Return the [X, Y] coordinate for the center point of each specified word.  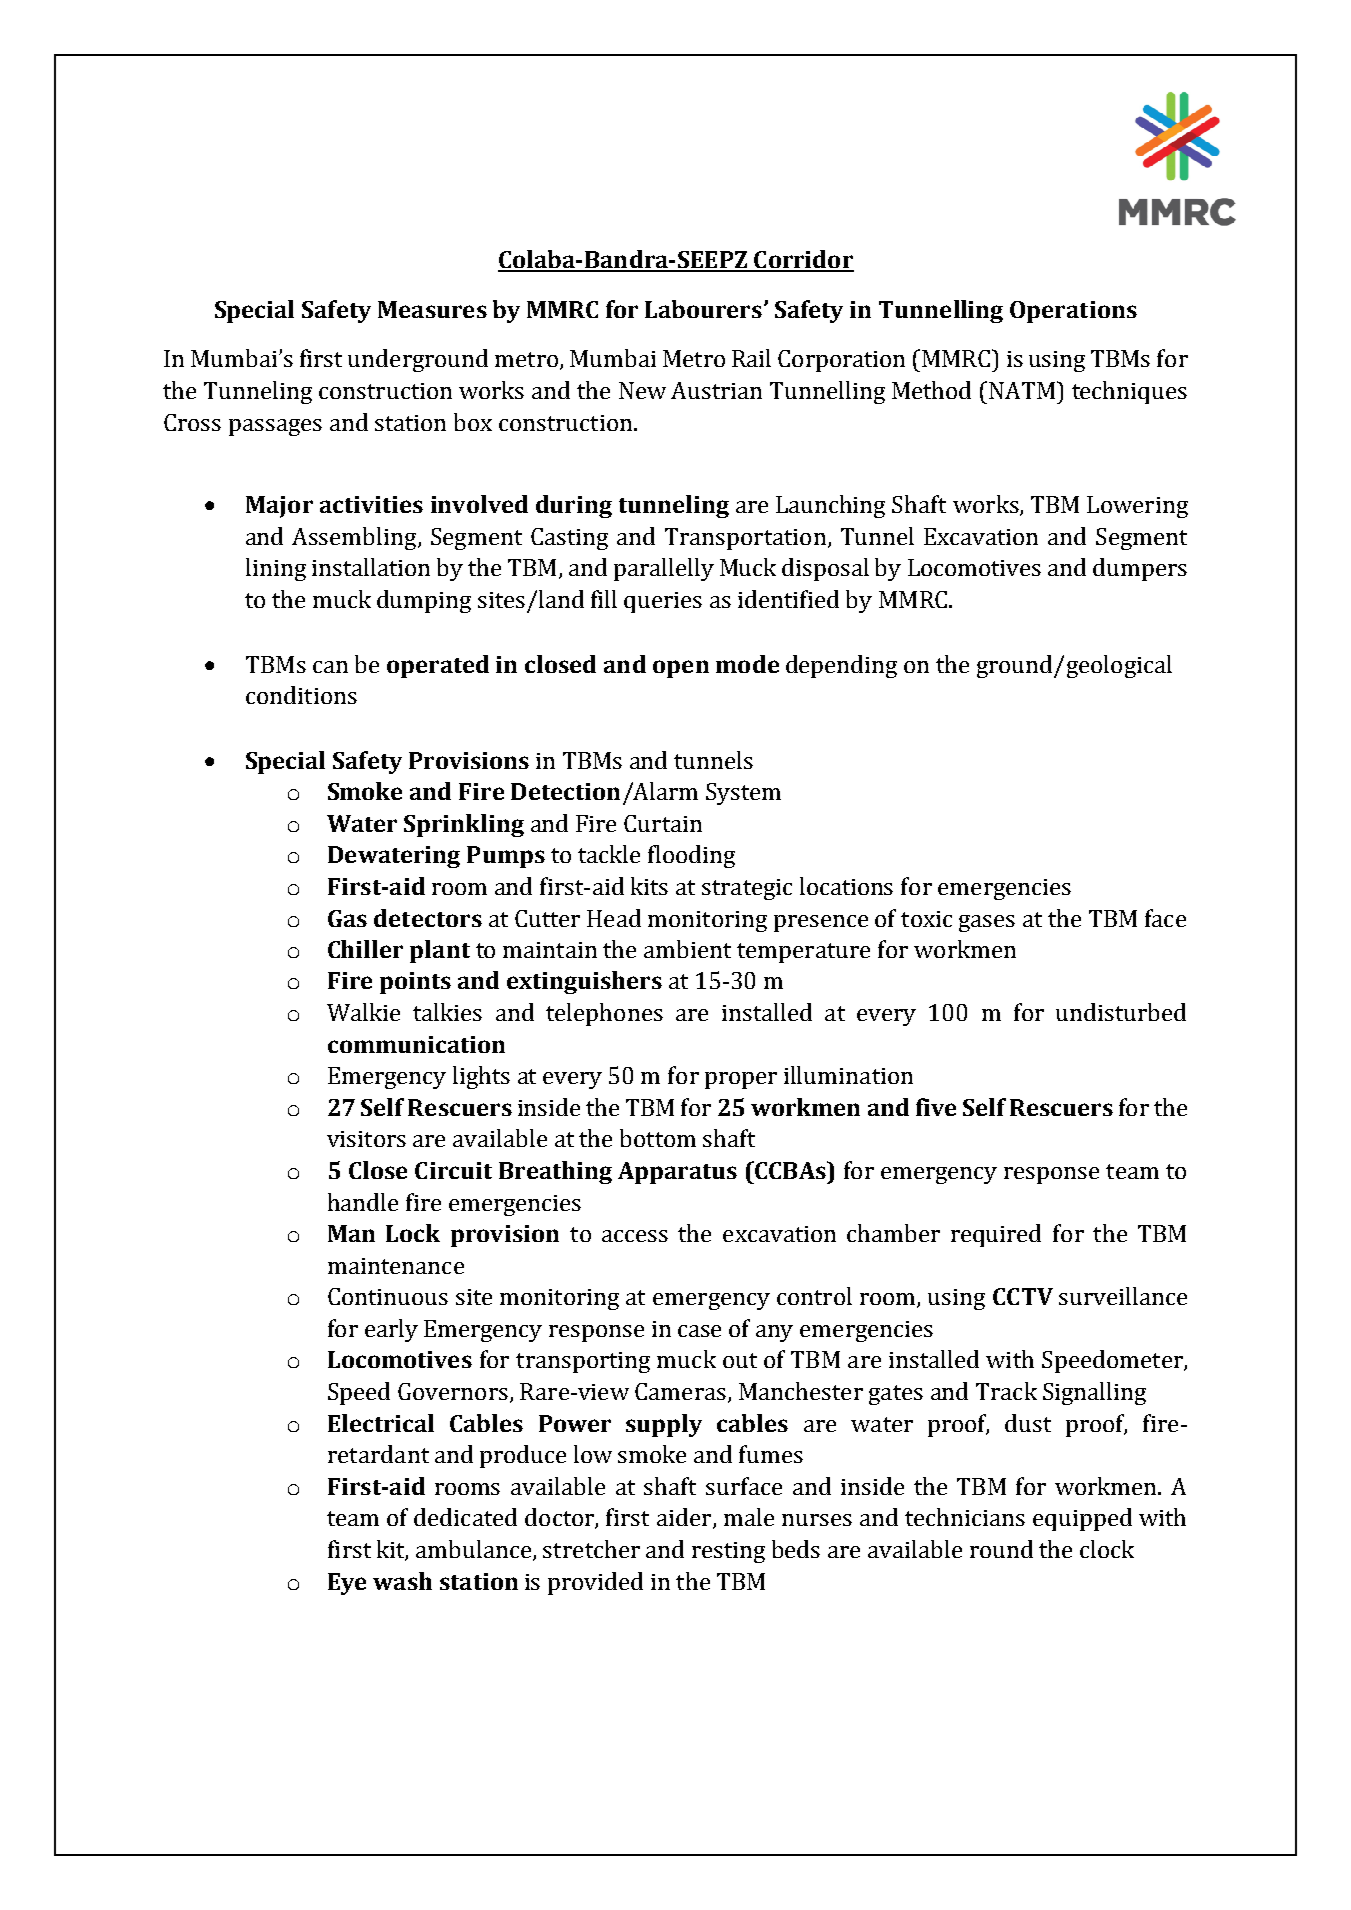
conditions [301, 695]
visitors [366, 1139]
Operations [1073, 312]
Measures [432, 309]
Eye [347, 1584]
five [936, 1107]
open [681, 669]
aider [685, 1518]
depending [841, 666]
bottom [658, 1138]
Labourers [703, 309]
